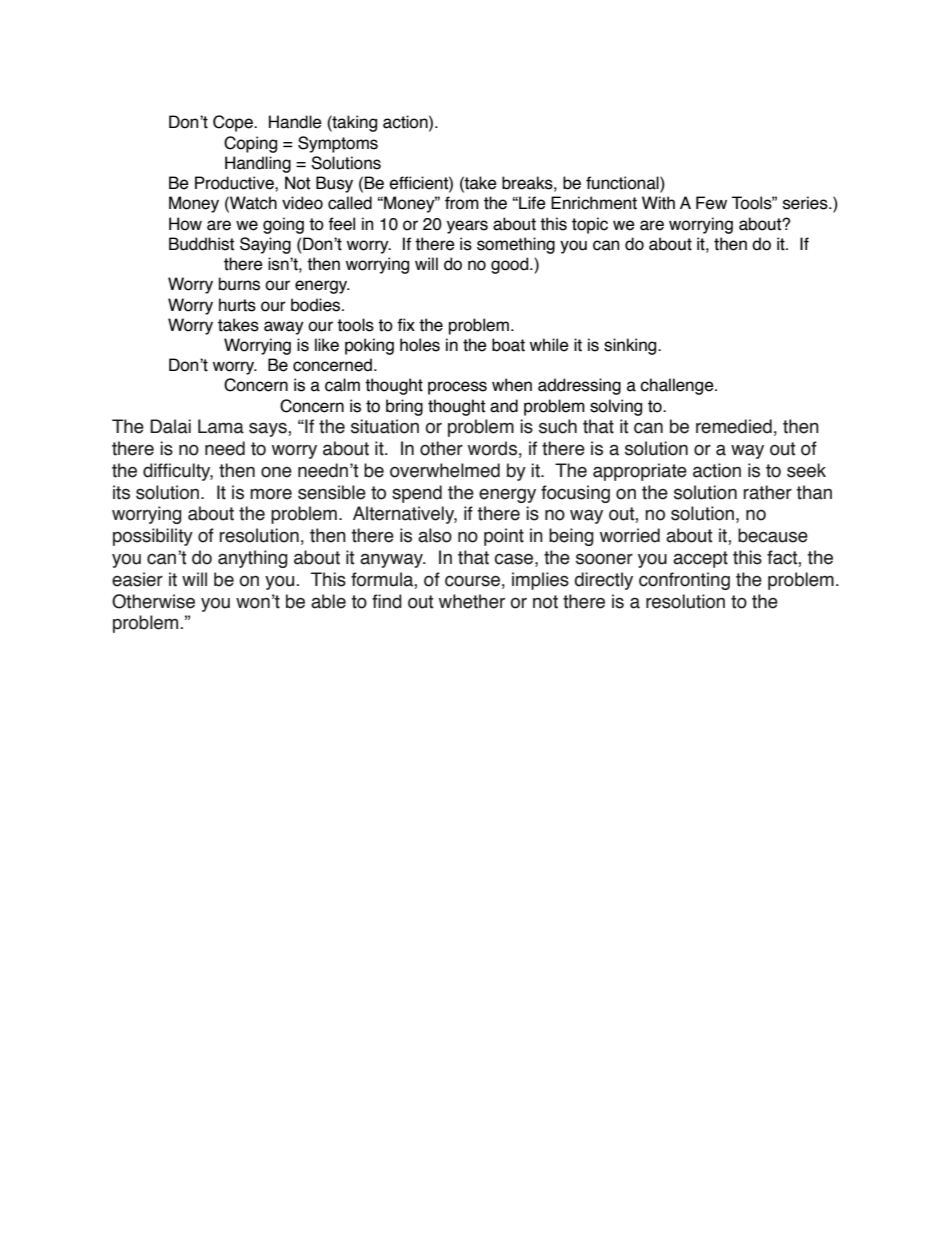 The width and height of the page is (952, 1233). Describe the element at coordinates (711, 203) in the page. I see `Few` at that location.
